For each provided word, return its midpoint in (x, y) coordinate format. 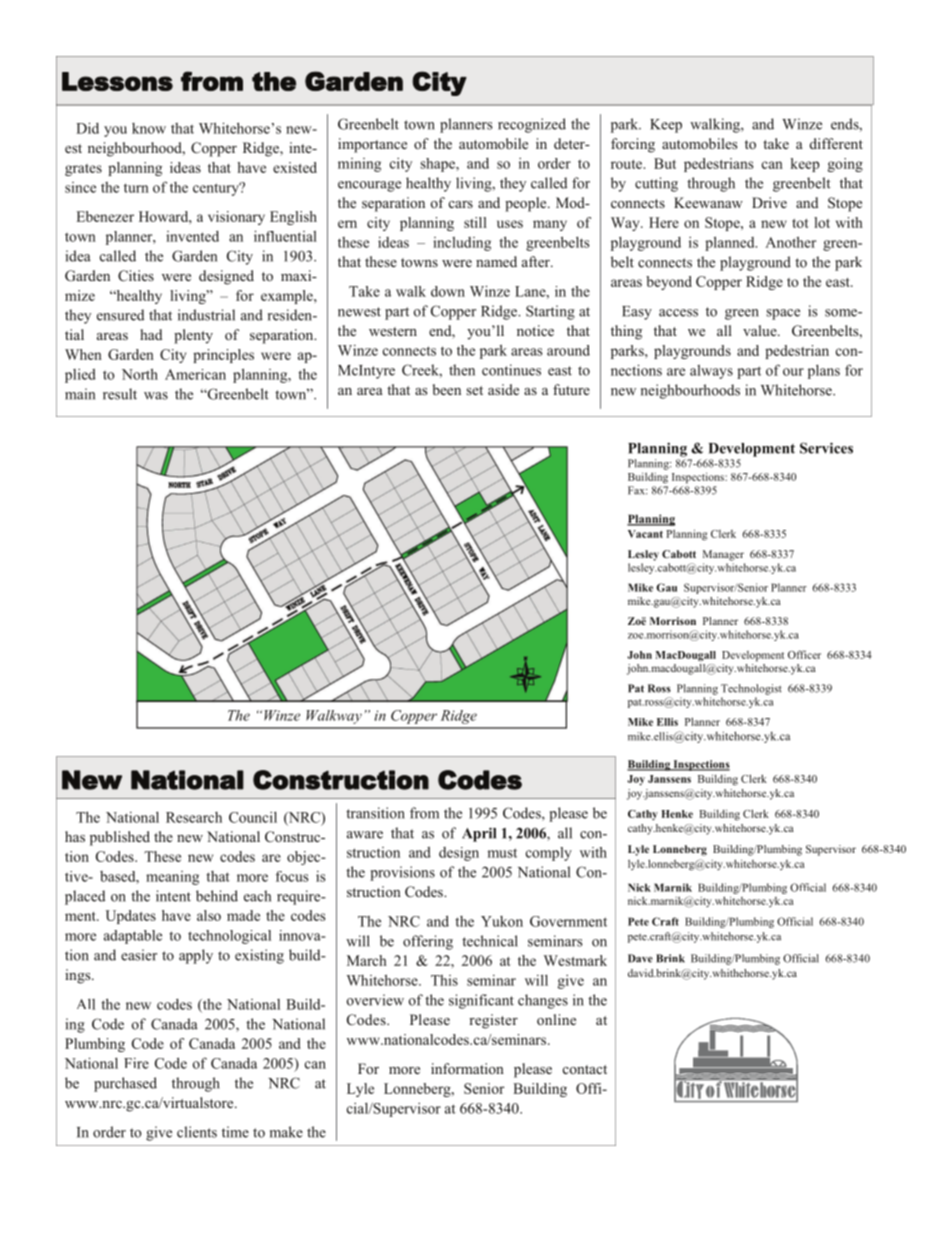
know (149, 128)
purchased (125, 1084)
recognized (532, 125)
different (836, 143)
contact (585, 1069)
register (493, 1021)
